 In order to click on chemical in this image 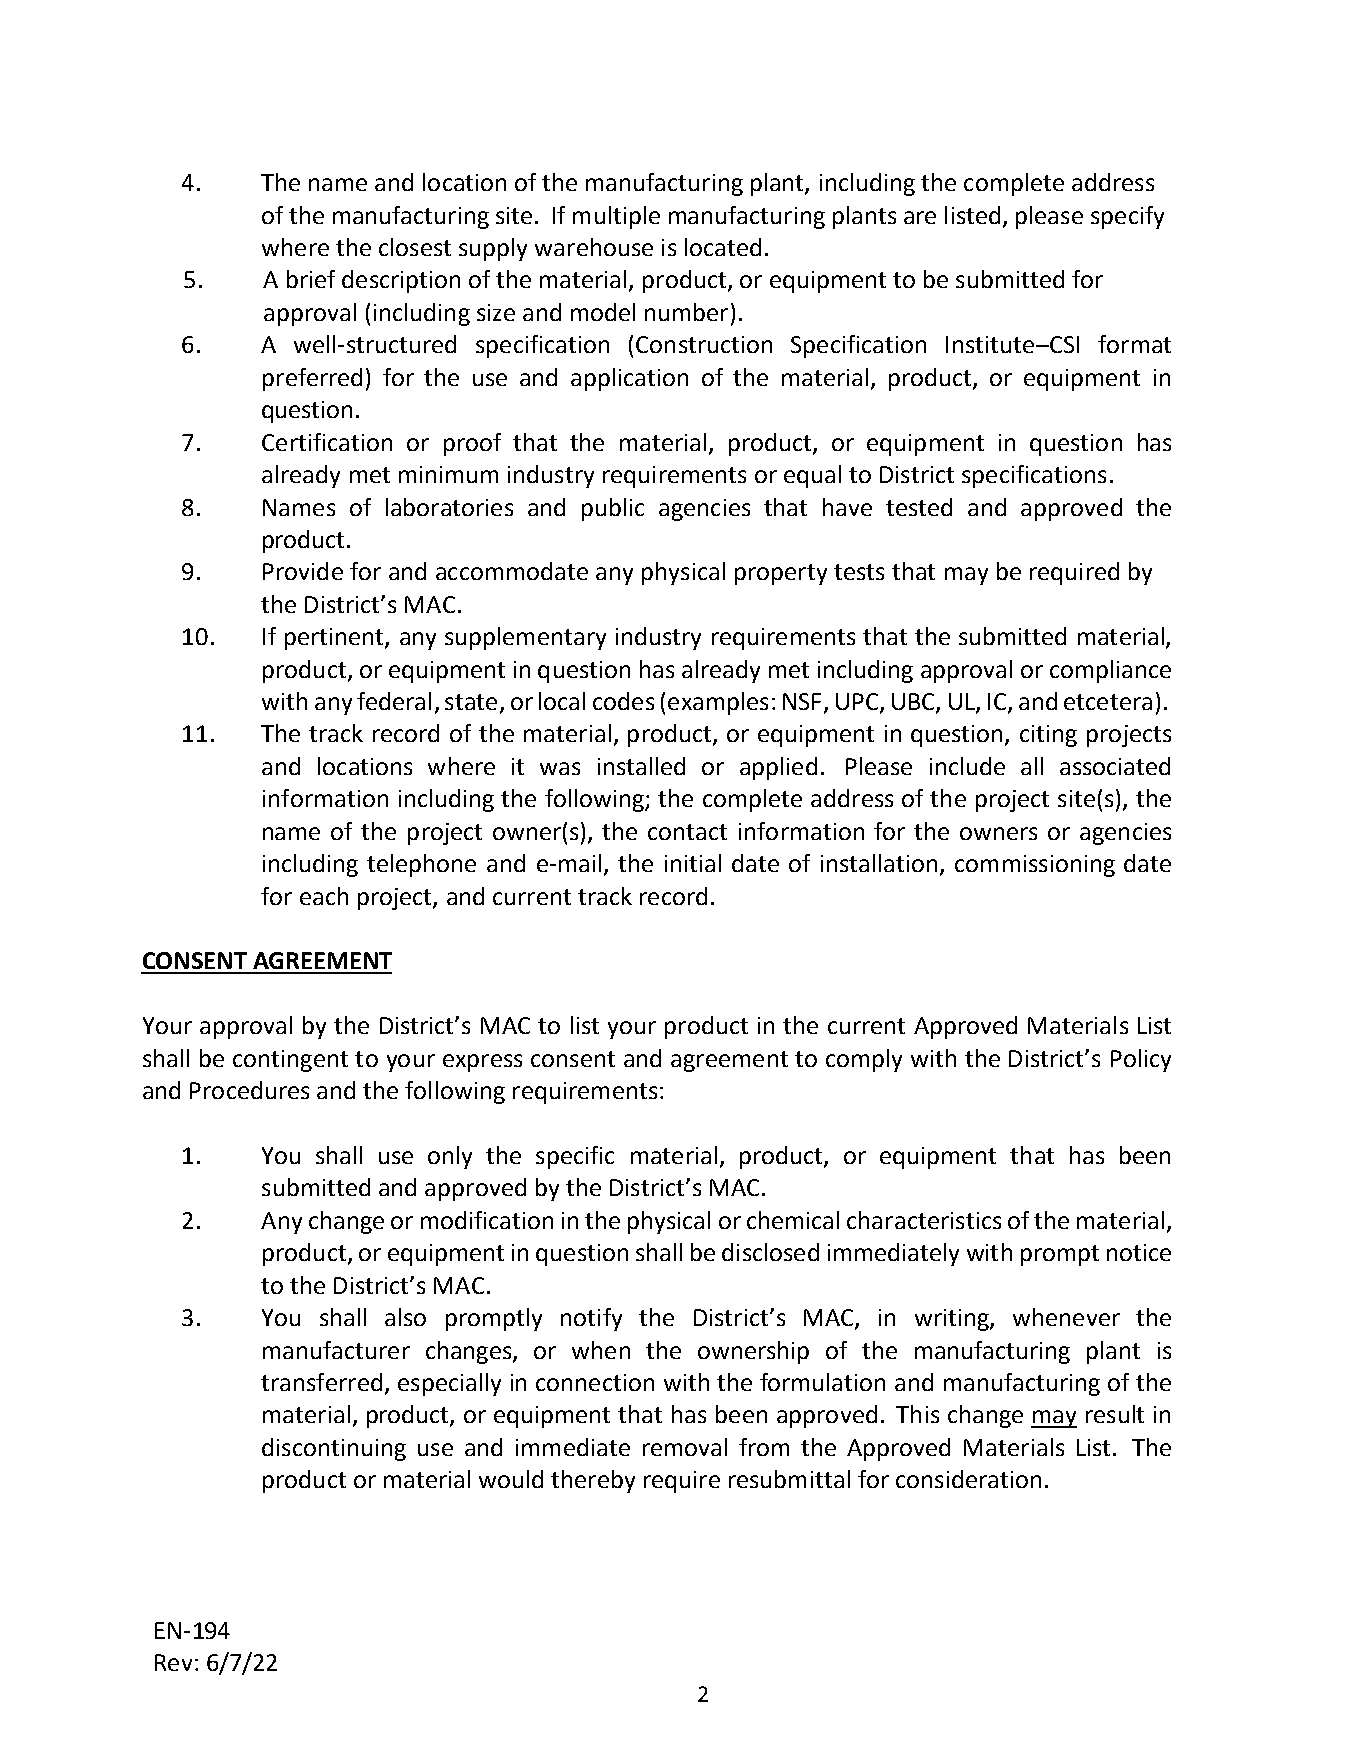, I will do `click(793, 1220)`.
